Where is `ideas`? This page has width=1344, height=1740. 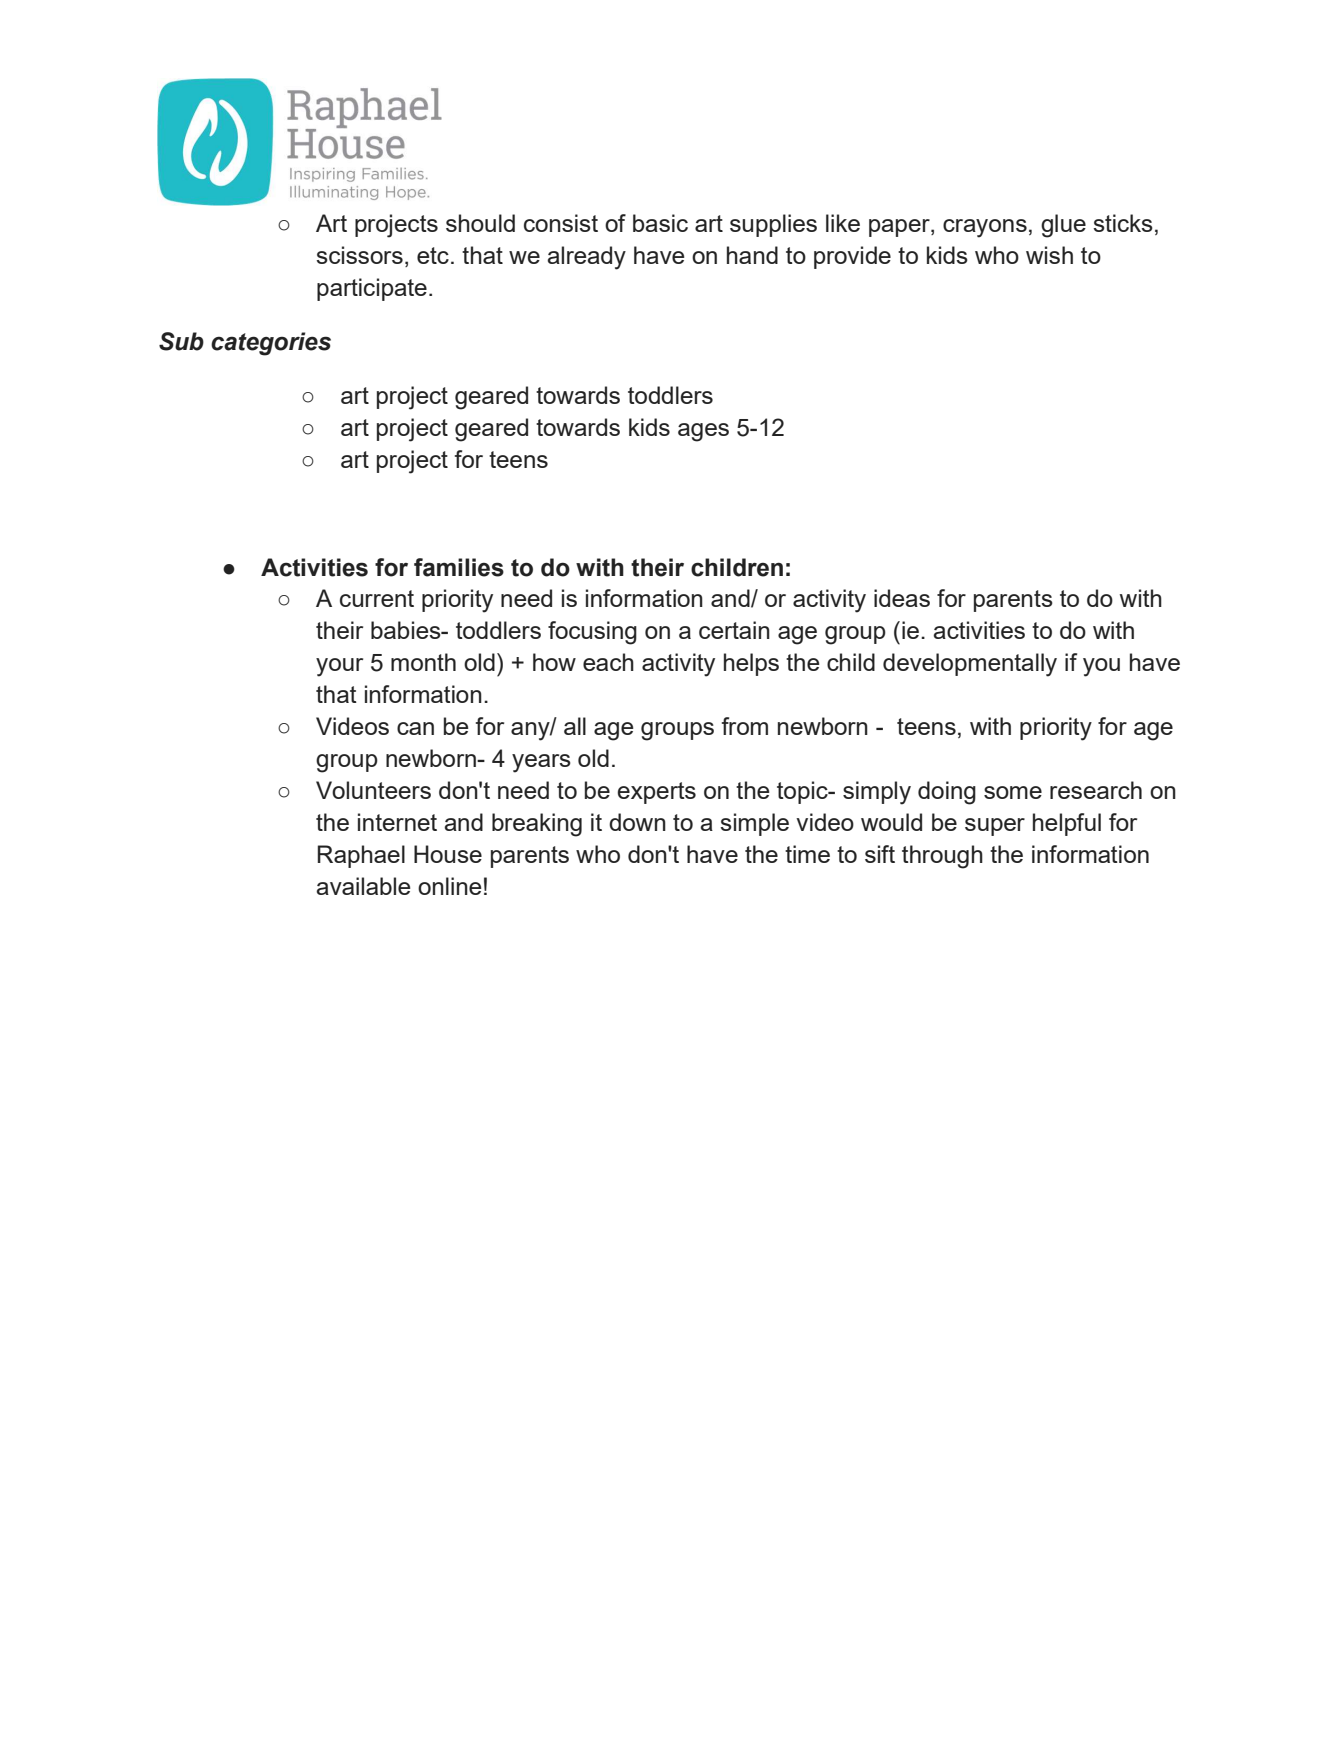
ideas is located at coordinates (902, 598).
